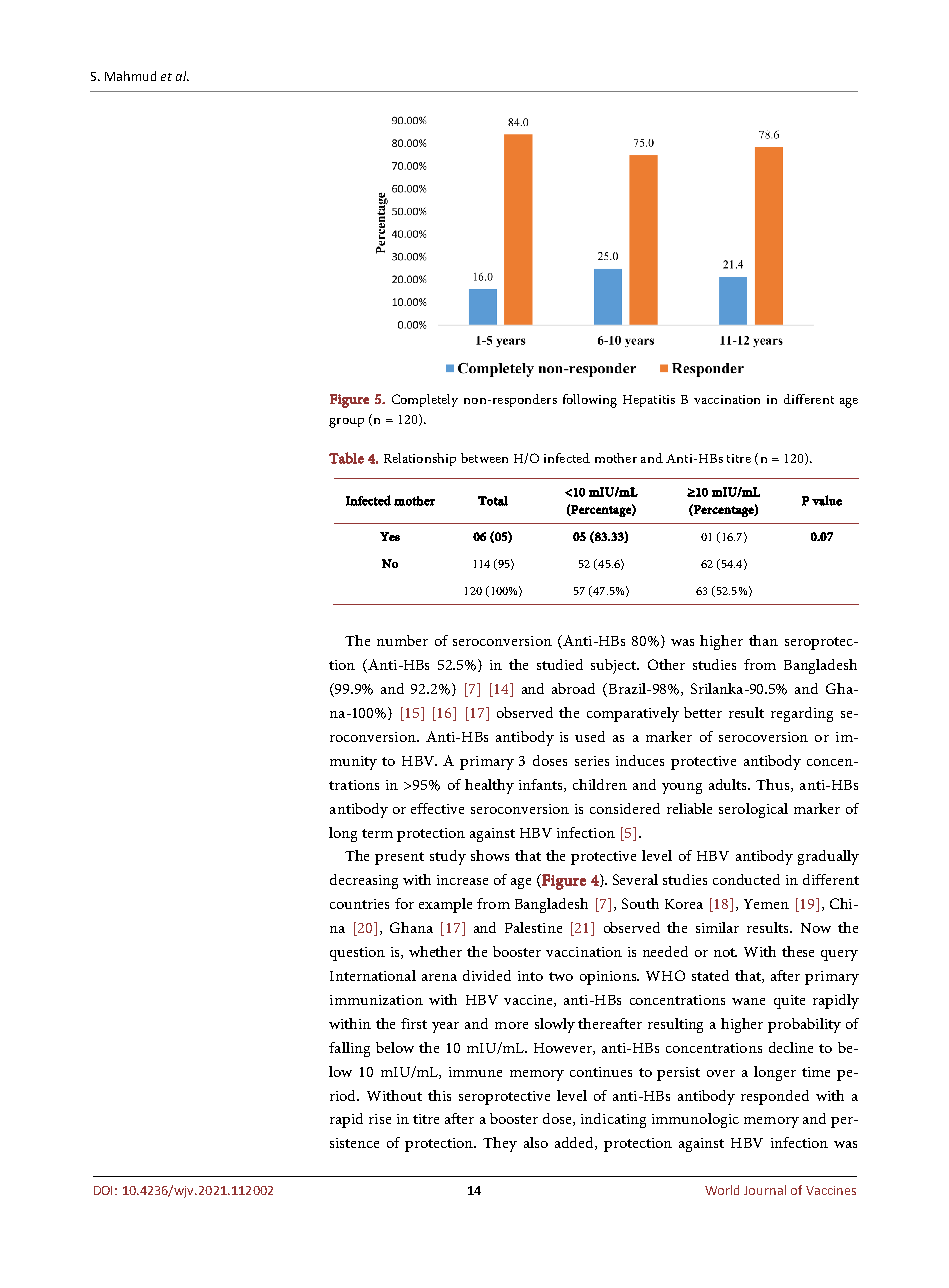 This document has height=1288, width=949. What do you see at coordinates (380, 1119) in the document?
I see `rise` at bounding box center [380, 1119].
